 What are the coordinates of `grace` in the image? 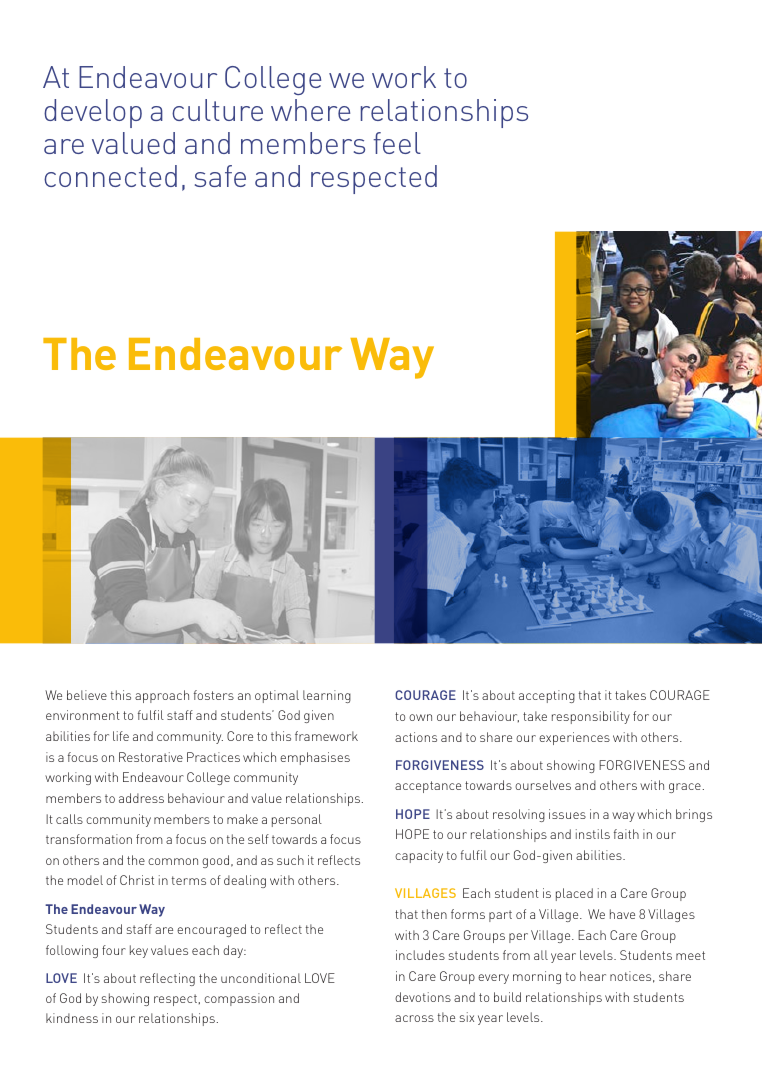 It's located at (685, 788).
